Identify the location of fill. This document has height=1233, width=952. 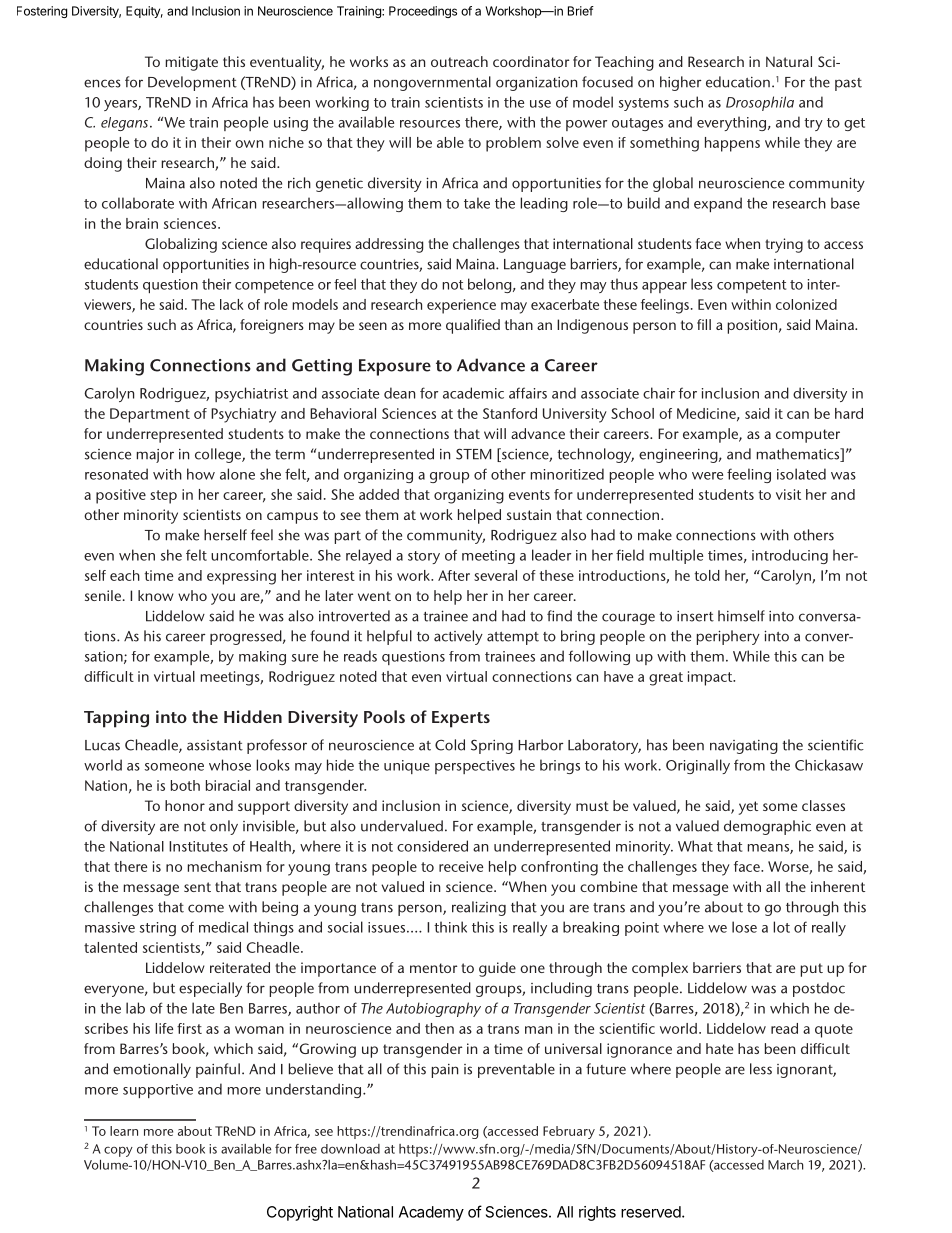
(704, 324).
